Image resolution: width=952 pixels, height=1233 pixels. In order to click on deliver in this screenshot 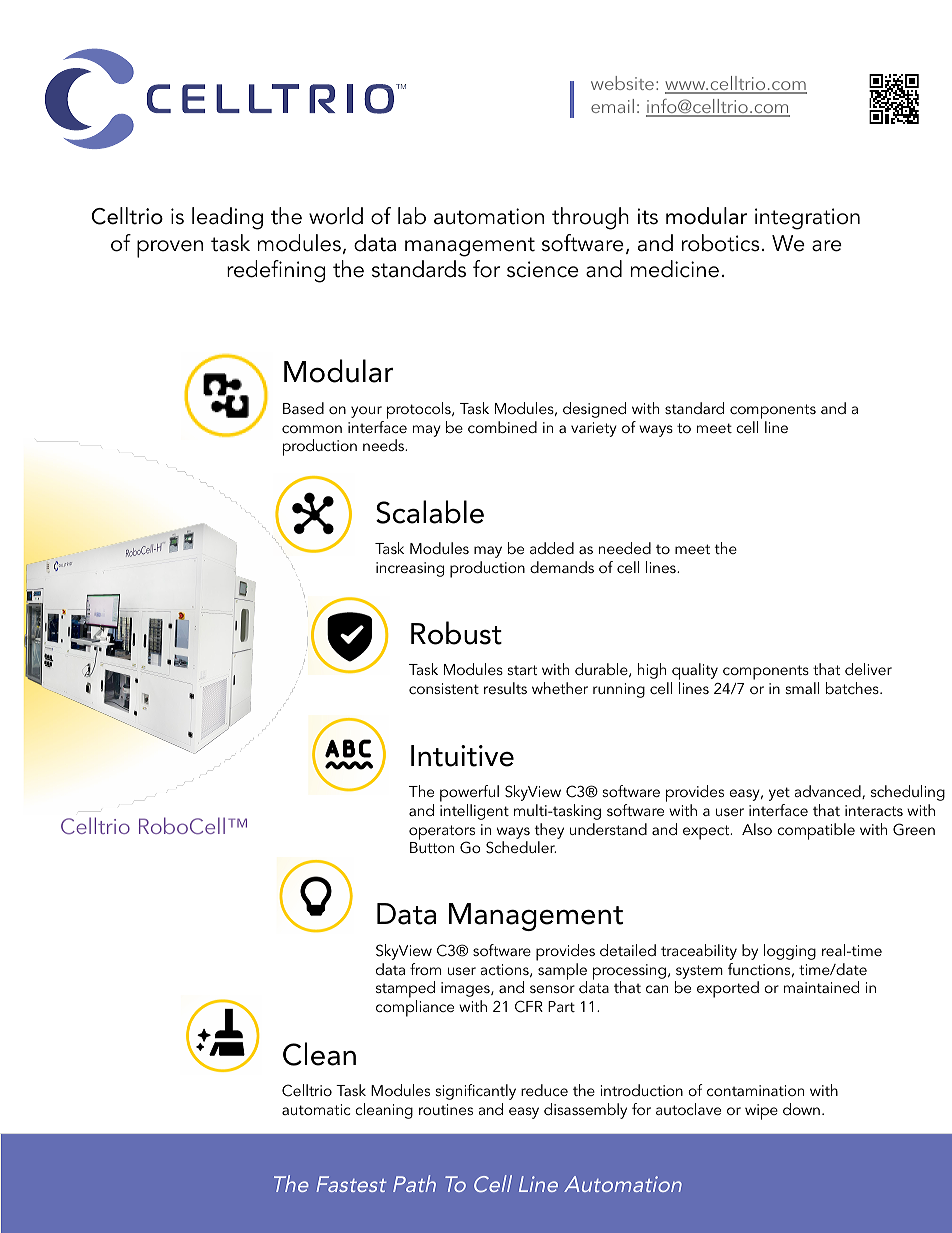, I will do `click(868, 669)`.
